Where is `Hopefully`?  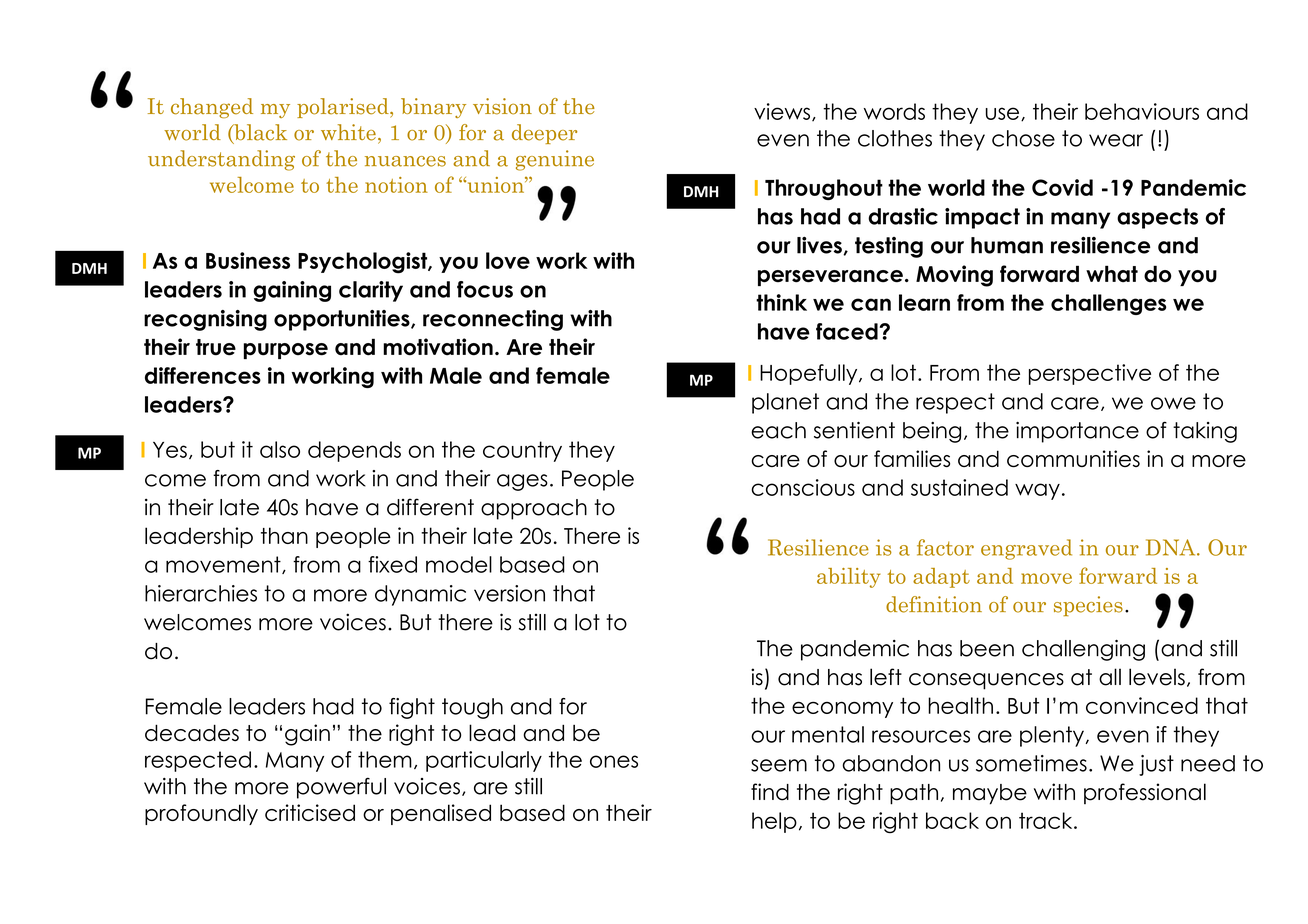
Hopefully is located at coordinates (810, 374).
